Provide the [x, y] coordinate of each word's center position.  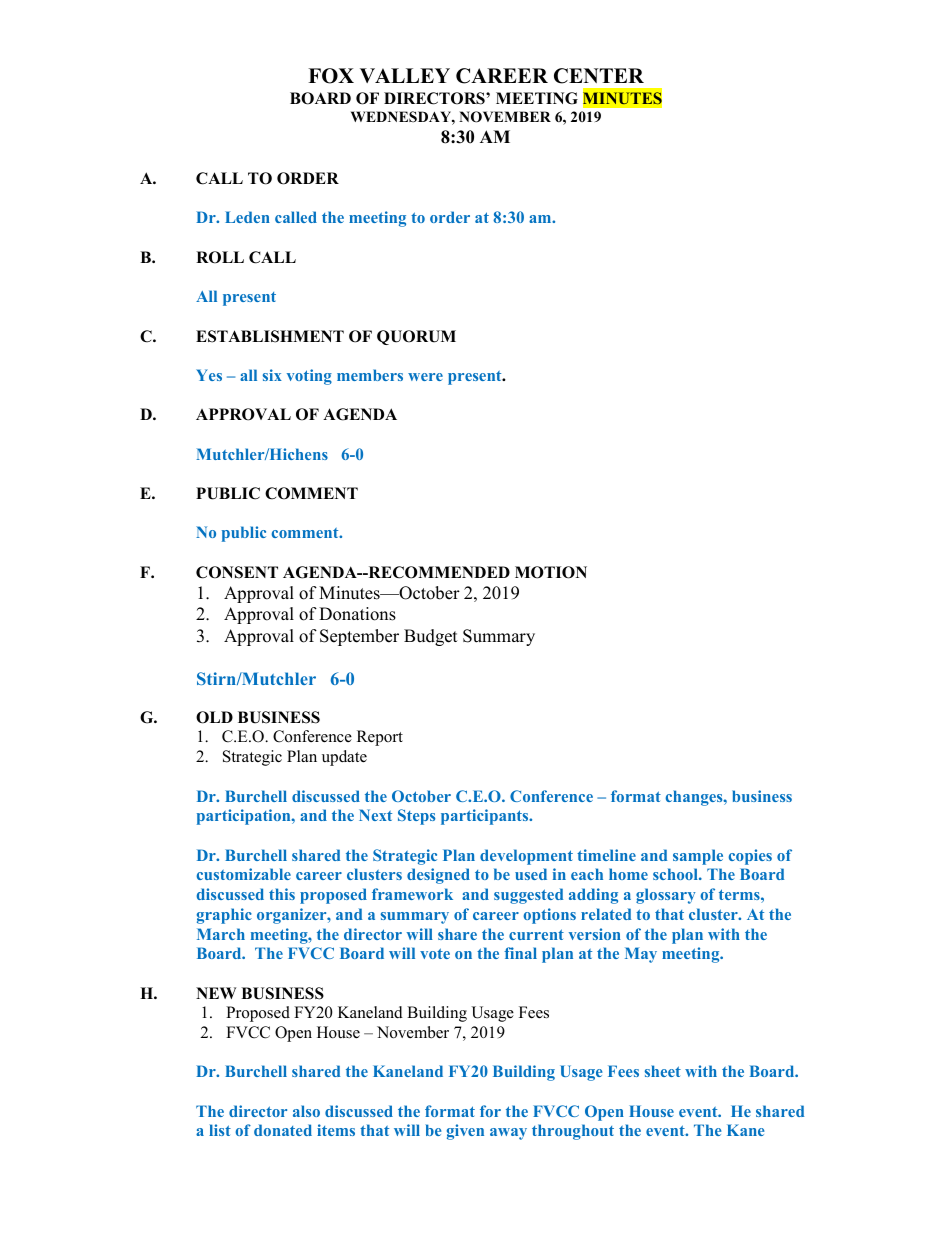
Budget [431, 637]
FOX [331, 76]
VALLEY [405, 75]
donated [283, 1130]
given [465, 1132]
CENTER [599, 76]
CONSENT [237, 572]
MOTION [551, 572]
